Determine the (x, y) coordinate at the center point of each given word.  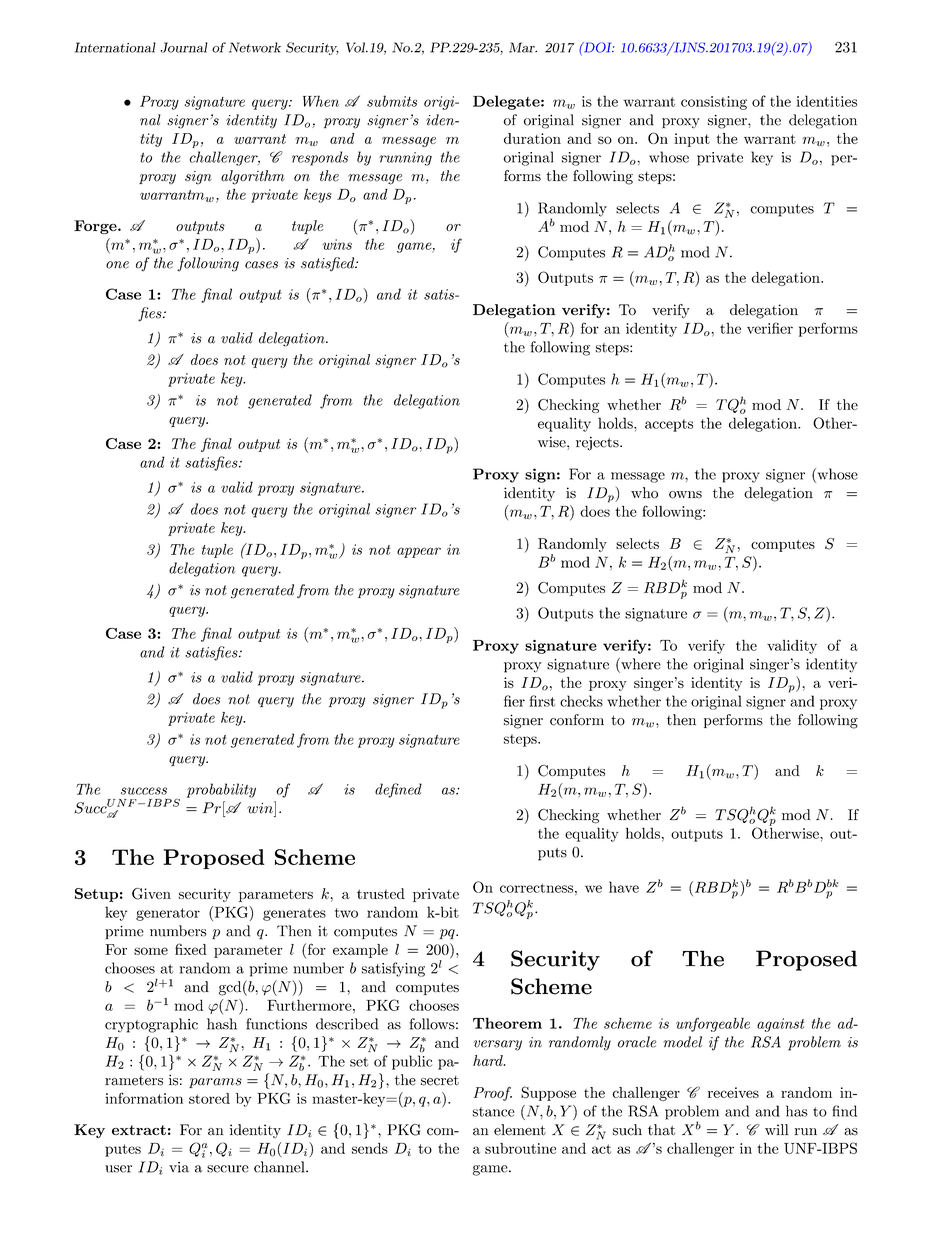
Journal (184, 47)
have (624, 887)
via (179, 1167)
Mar (523, 47)
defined (398, 790)
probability (221, 790)
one (117, 265)
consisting (714, 103)
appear (419, 552)
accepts (669, 425)
